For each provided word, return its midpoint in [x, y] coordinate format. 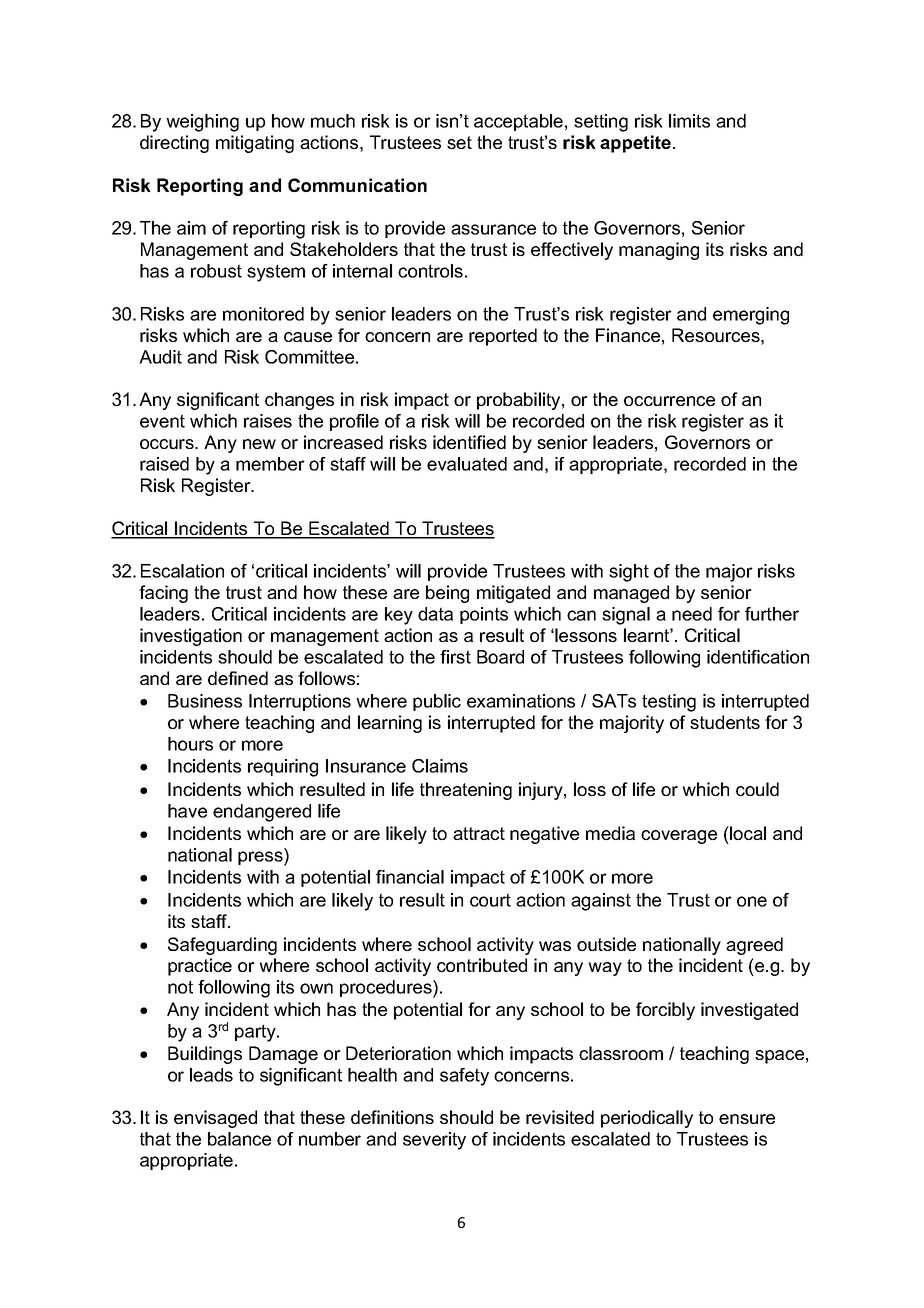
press [261, 858]
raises [268, 421]
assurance [493, 229]
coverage [679, 837]
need [692, 614]
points [484, 615]
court [490, 900]
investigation [191, 637]
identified [469, 442]
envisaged [215, 1119]
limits [689, 121]
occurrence [669, 401]
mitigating [255, 144]
